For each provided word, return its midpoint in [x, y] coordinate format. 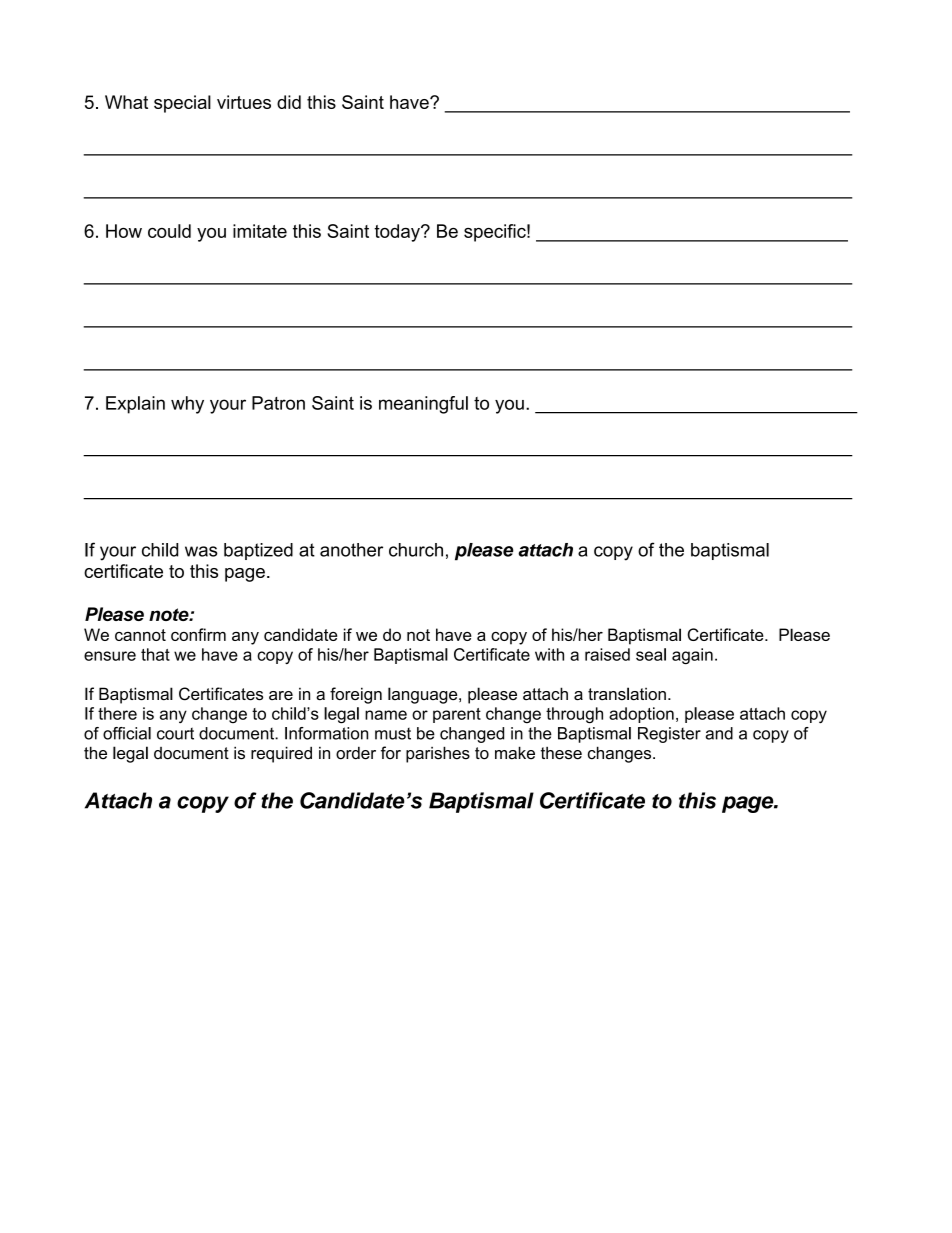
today [398, 233]
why [187, 405]
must [393, 734]
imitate [260, 231]
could [169, 231]
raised [607, 654]
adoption [641, 715]
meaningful [423, 405]
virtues [244, 102]
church [416, 550]
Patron [278, 403]
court [175, 733]
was [201, 551]
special [182, 104]
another [351, 550]
